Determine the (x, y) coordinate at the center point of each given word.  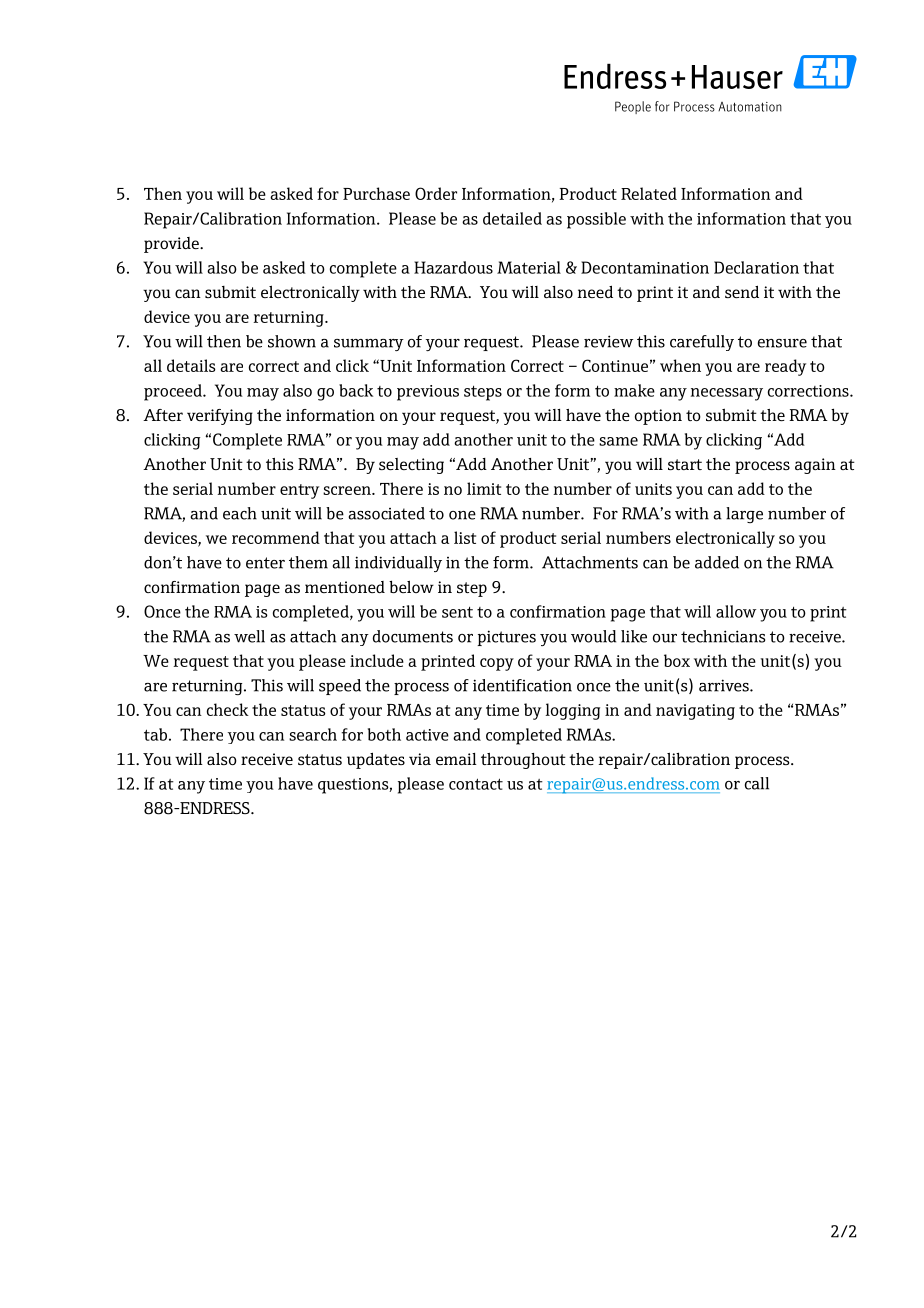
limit (484, 488)
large (744, 515)
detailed (512, 218)
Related (649, 193)
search (313, 734)
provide (172, 245)
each (240, 513)
